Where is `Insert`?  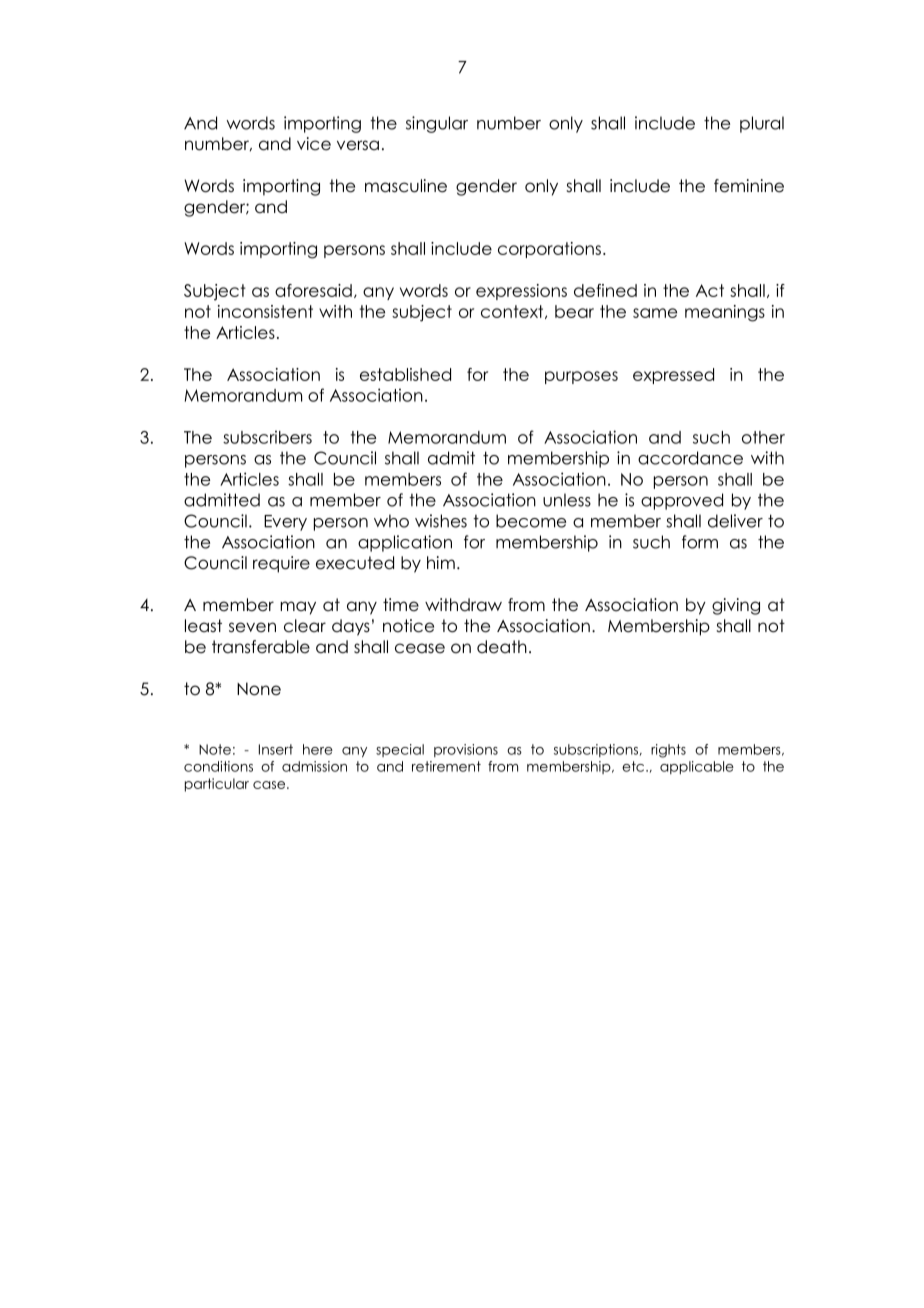
Insert is located at coordinates (276, 749).
